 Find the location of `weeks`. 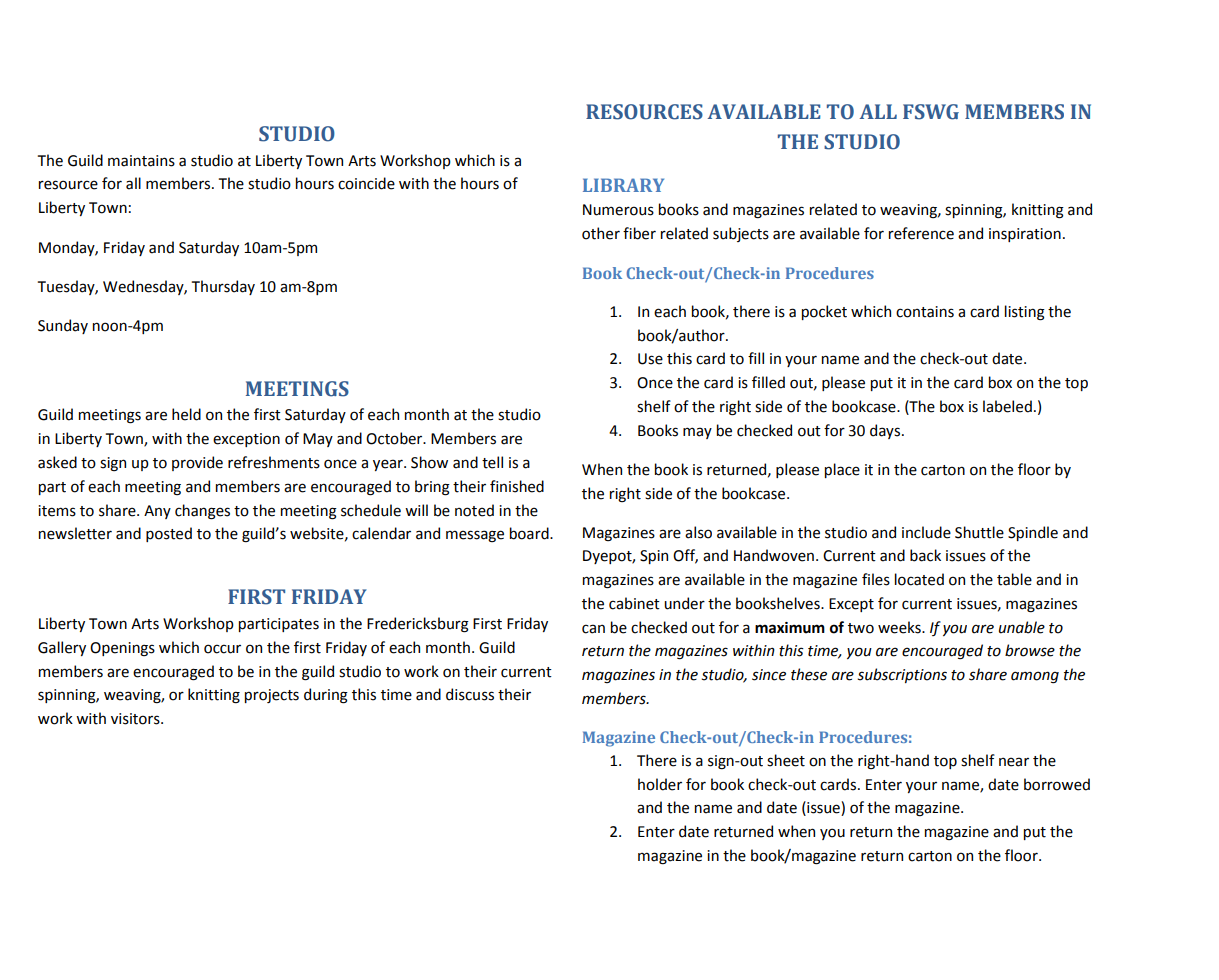

weeks is located at coordinates (900, 627).
